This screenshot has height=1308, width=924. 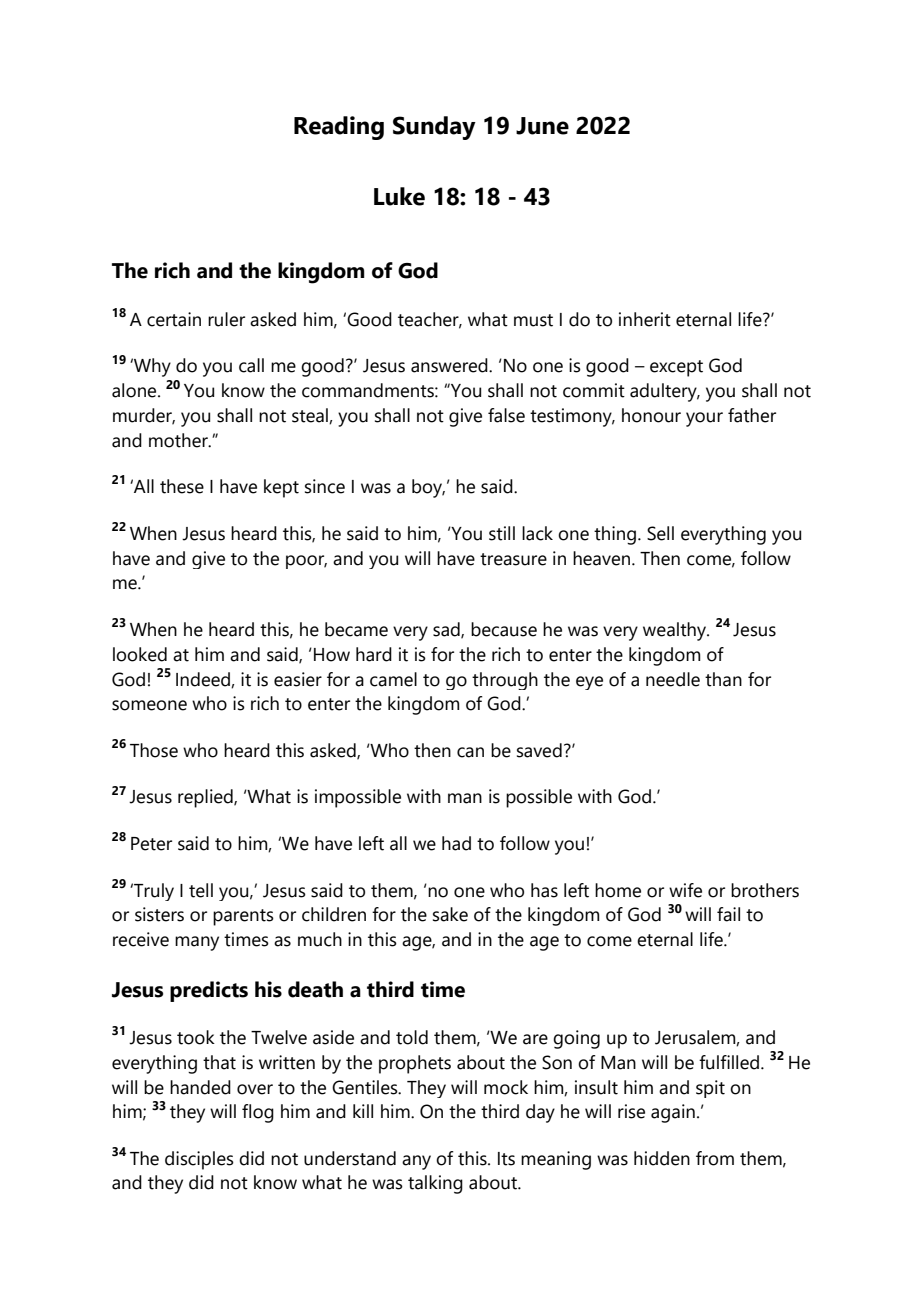 I want to click on Sunday, so click(x=434, y=128).
